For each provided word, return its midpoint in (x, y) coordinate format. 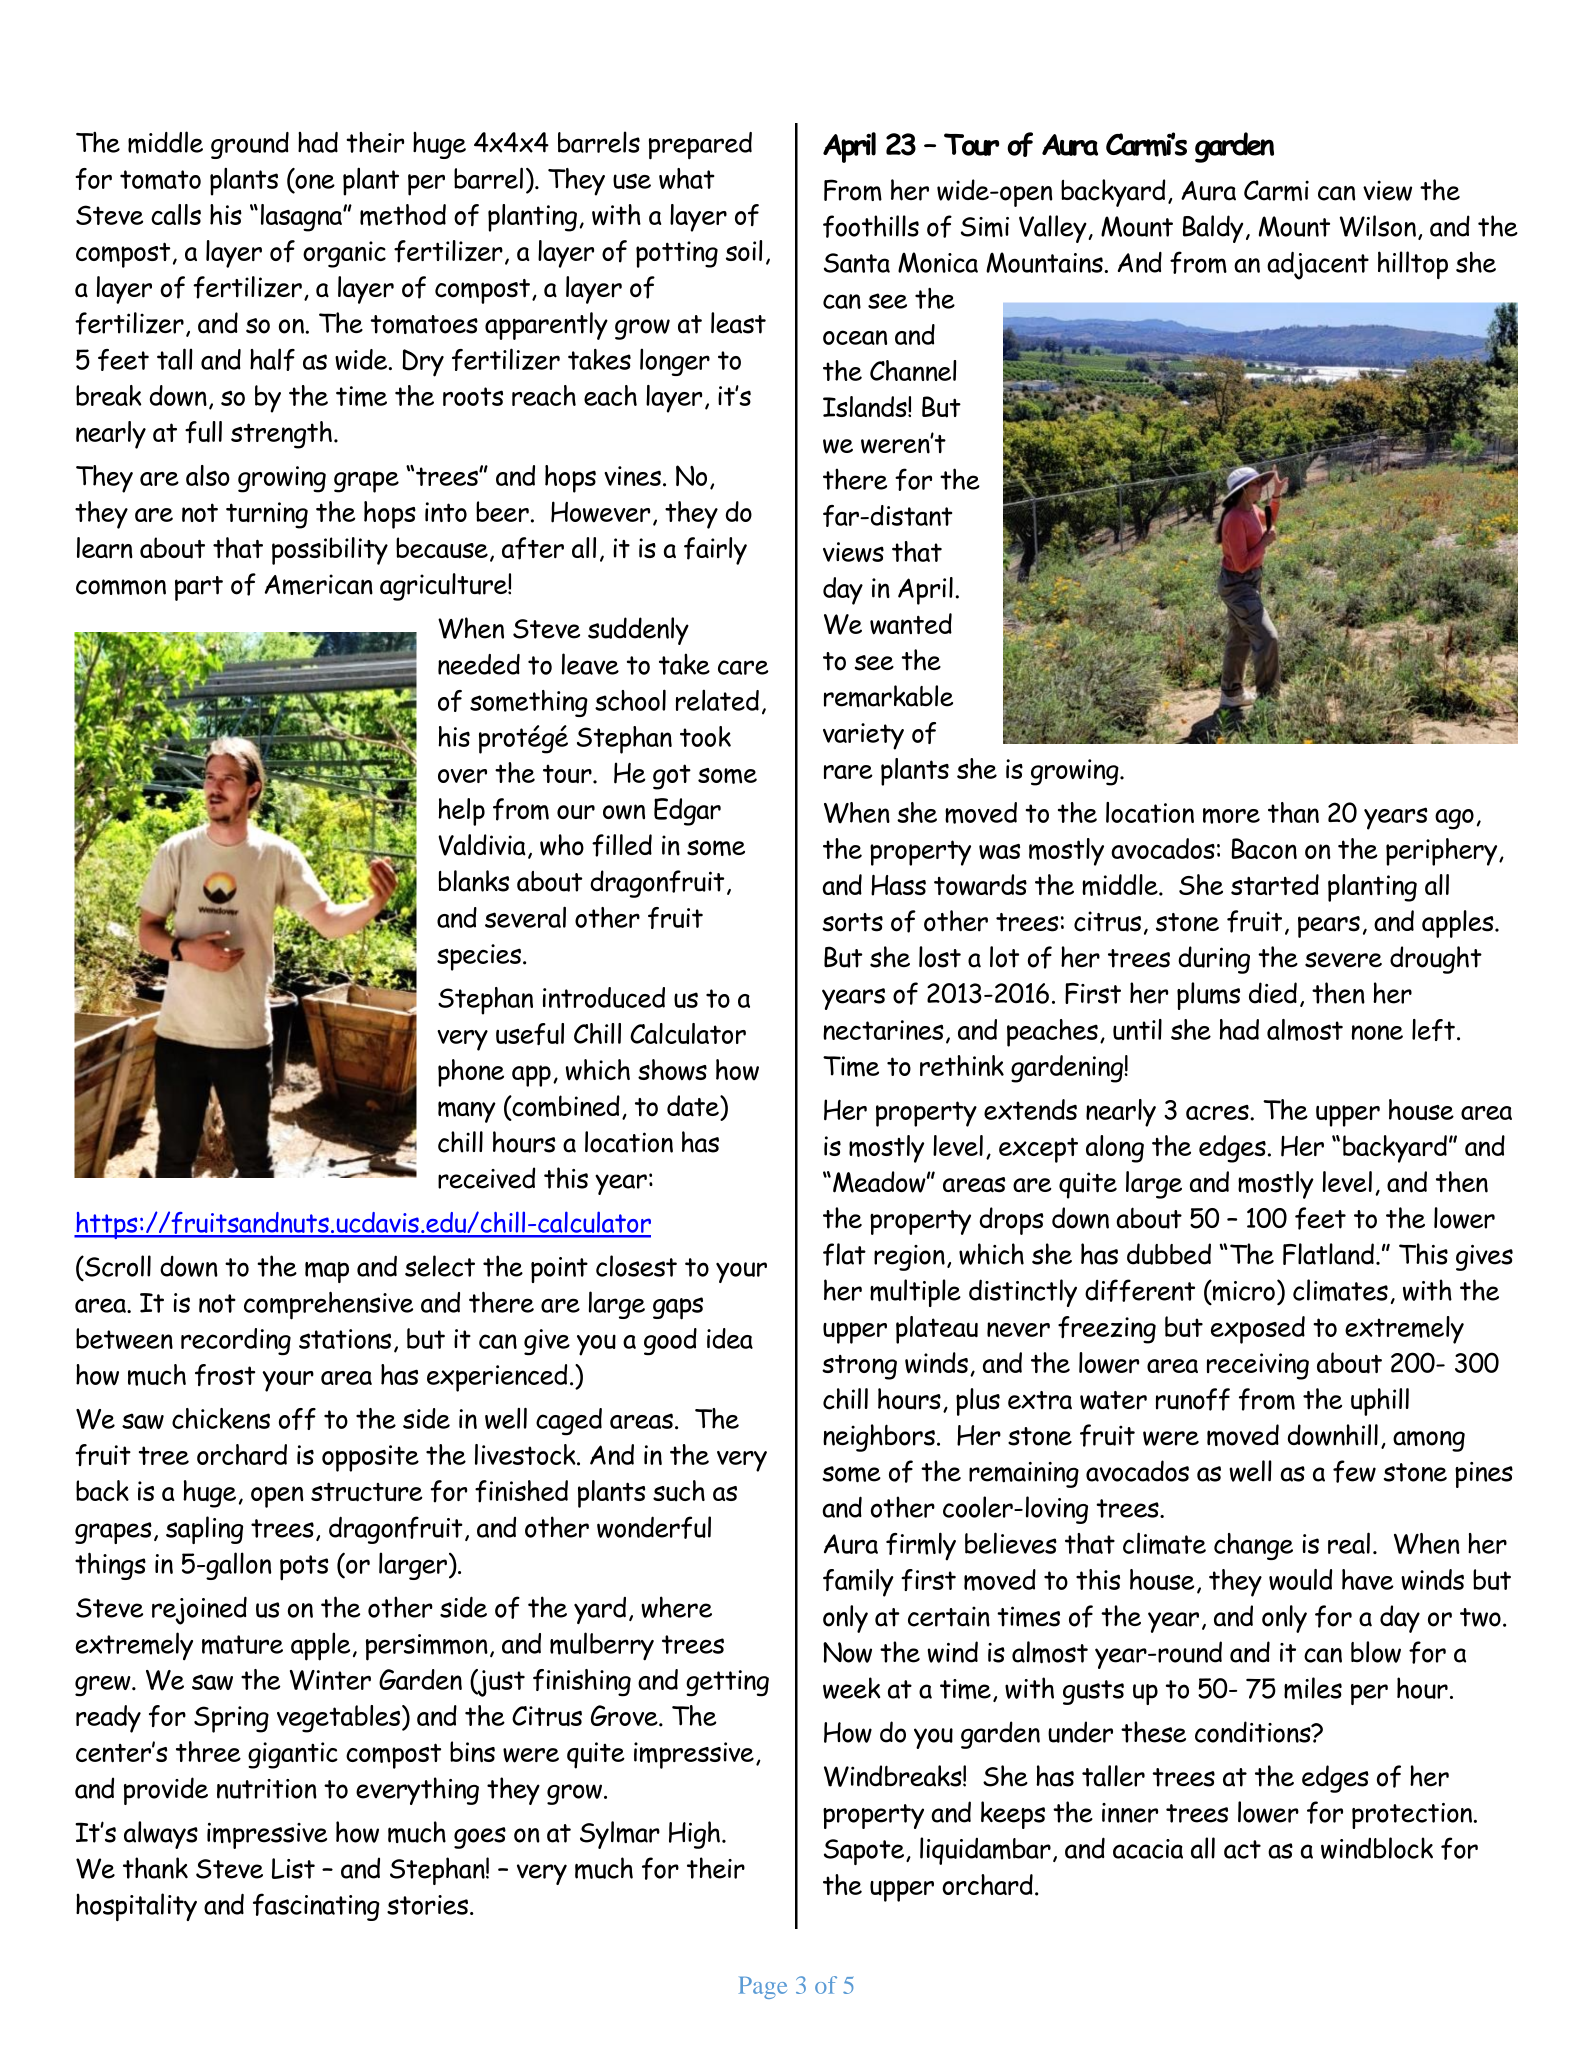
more (1231, 816)
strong (859, 1367)
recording (236, 1341)
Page (763, 1988)
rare (848, 772)
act (1242, 1849)
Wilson (1378, 226)
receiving (1258, 1366)
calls (176, 214)
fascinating (316, 1907)
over (462, 776)
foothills (871, 226)
